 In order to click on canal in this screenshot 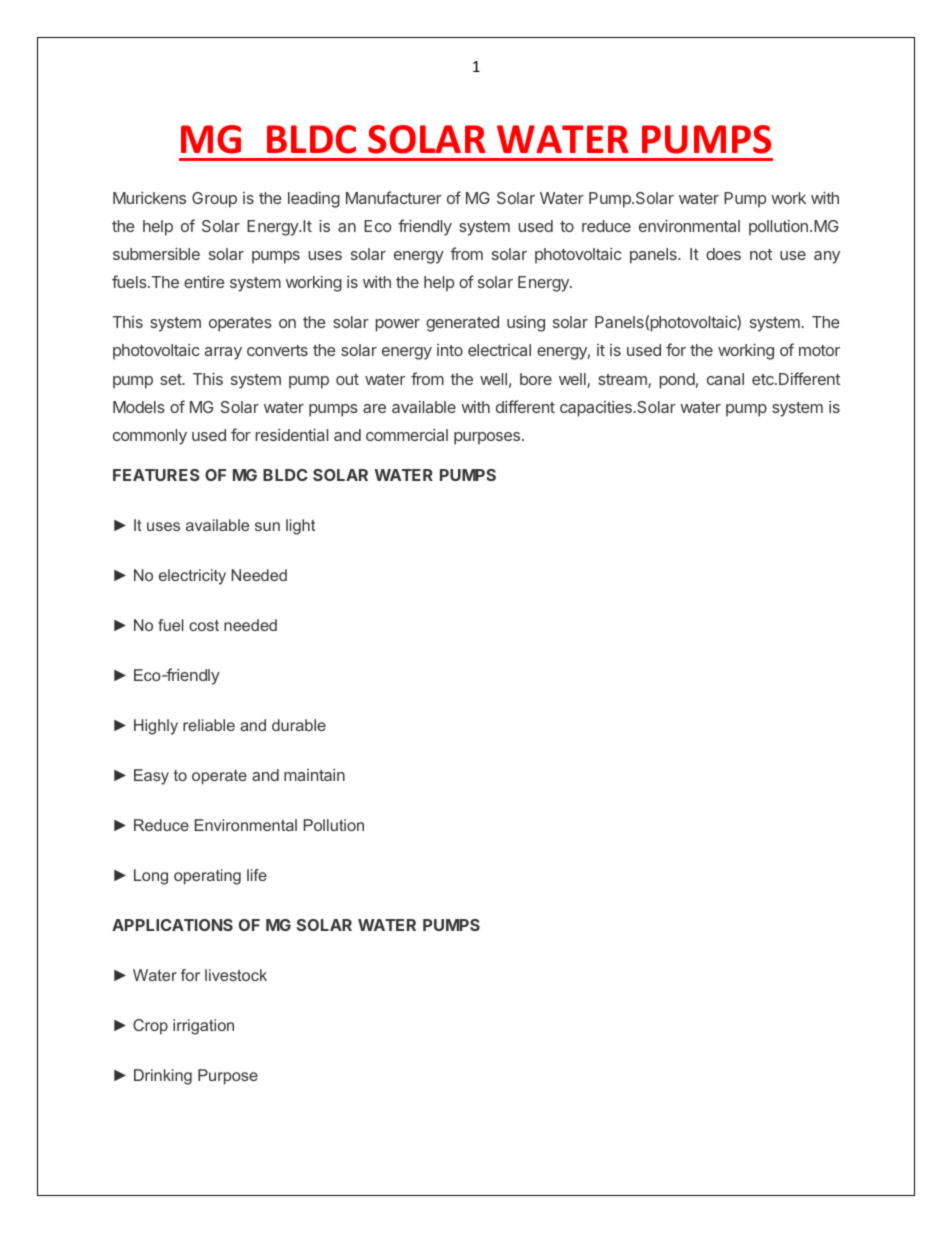, I will do `click(725, 379)`.
